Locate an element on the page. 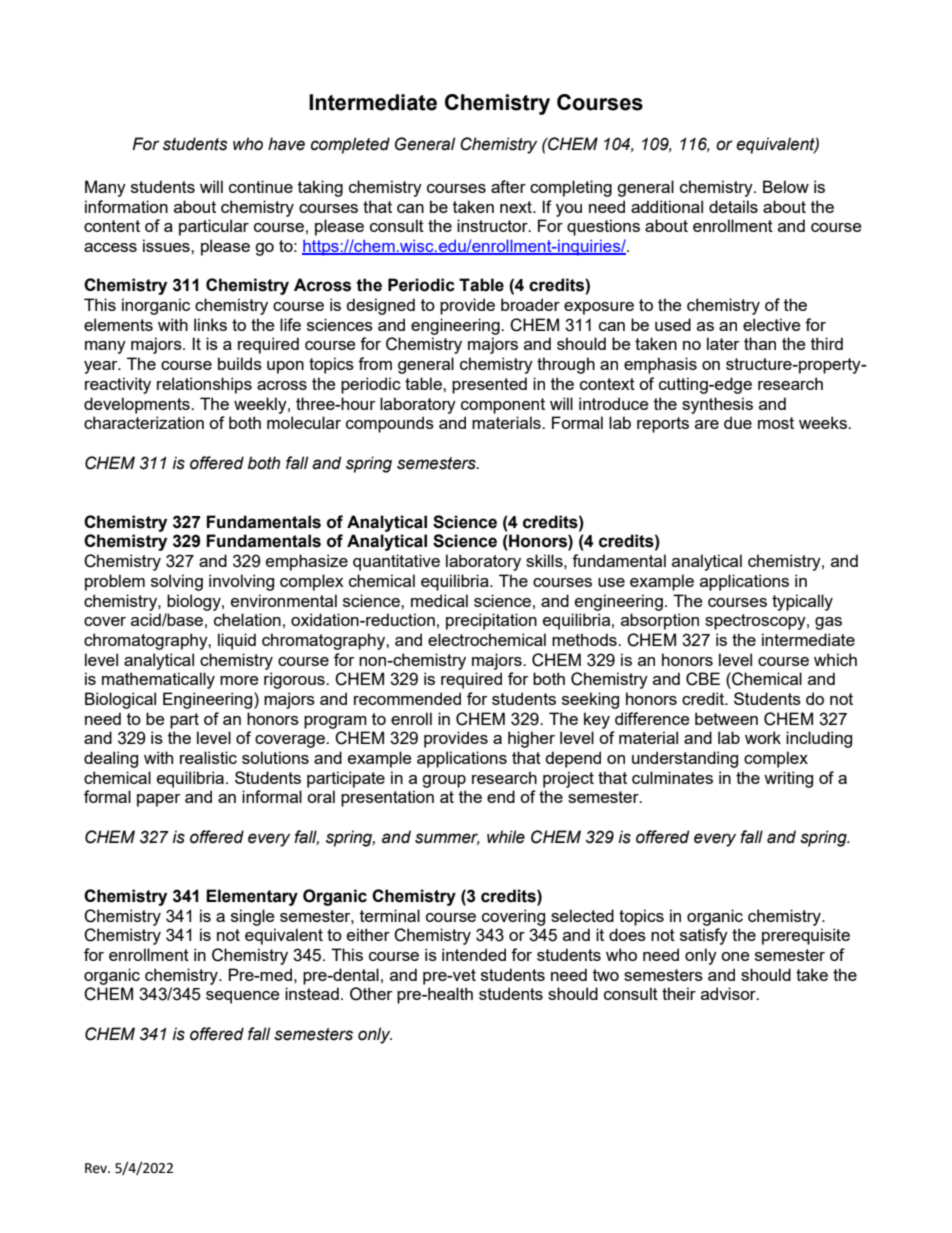 The image size is (952, 1233). component is located at coordinates (503, 406).
